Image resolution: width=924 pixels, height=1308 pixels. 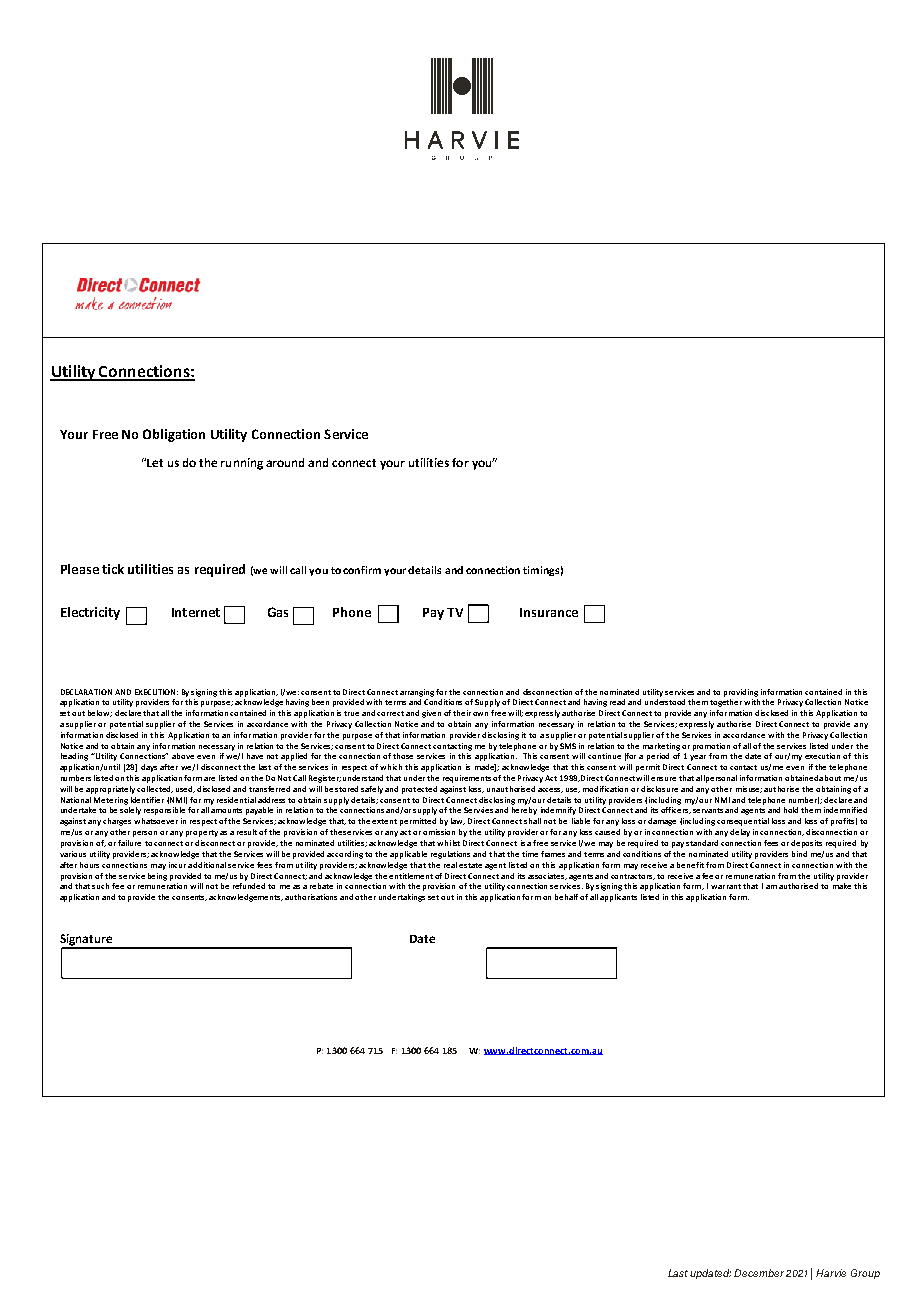 I want to click on Internet, so click(x=196, y=612).
